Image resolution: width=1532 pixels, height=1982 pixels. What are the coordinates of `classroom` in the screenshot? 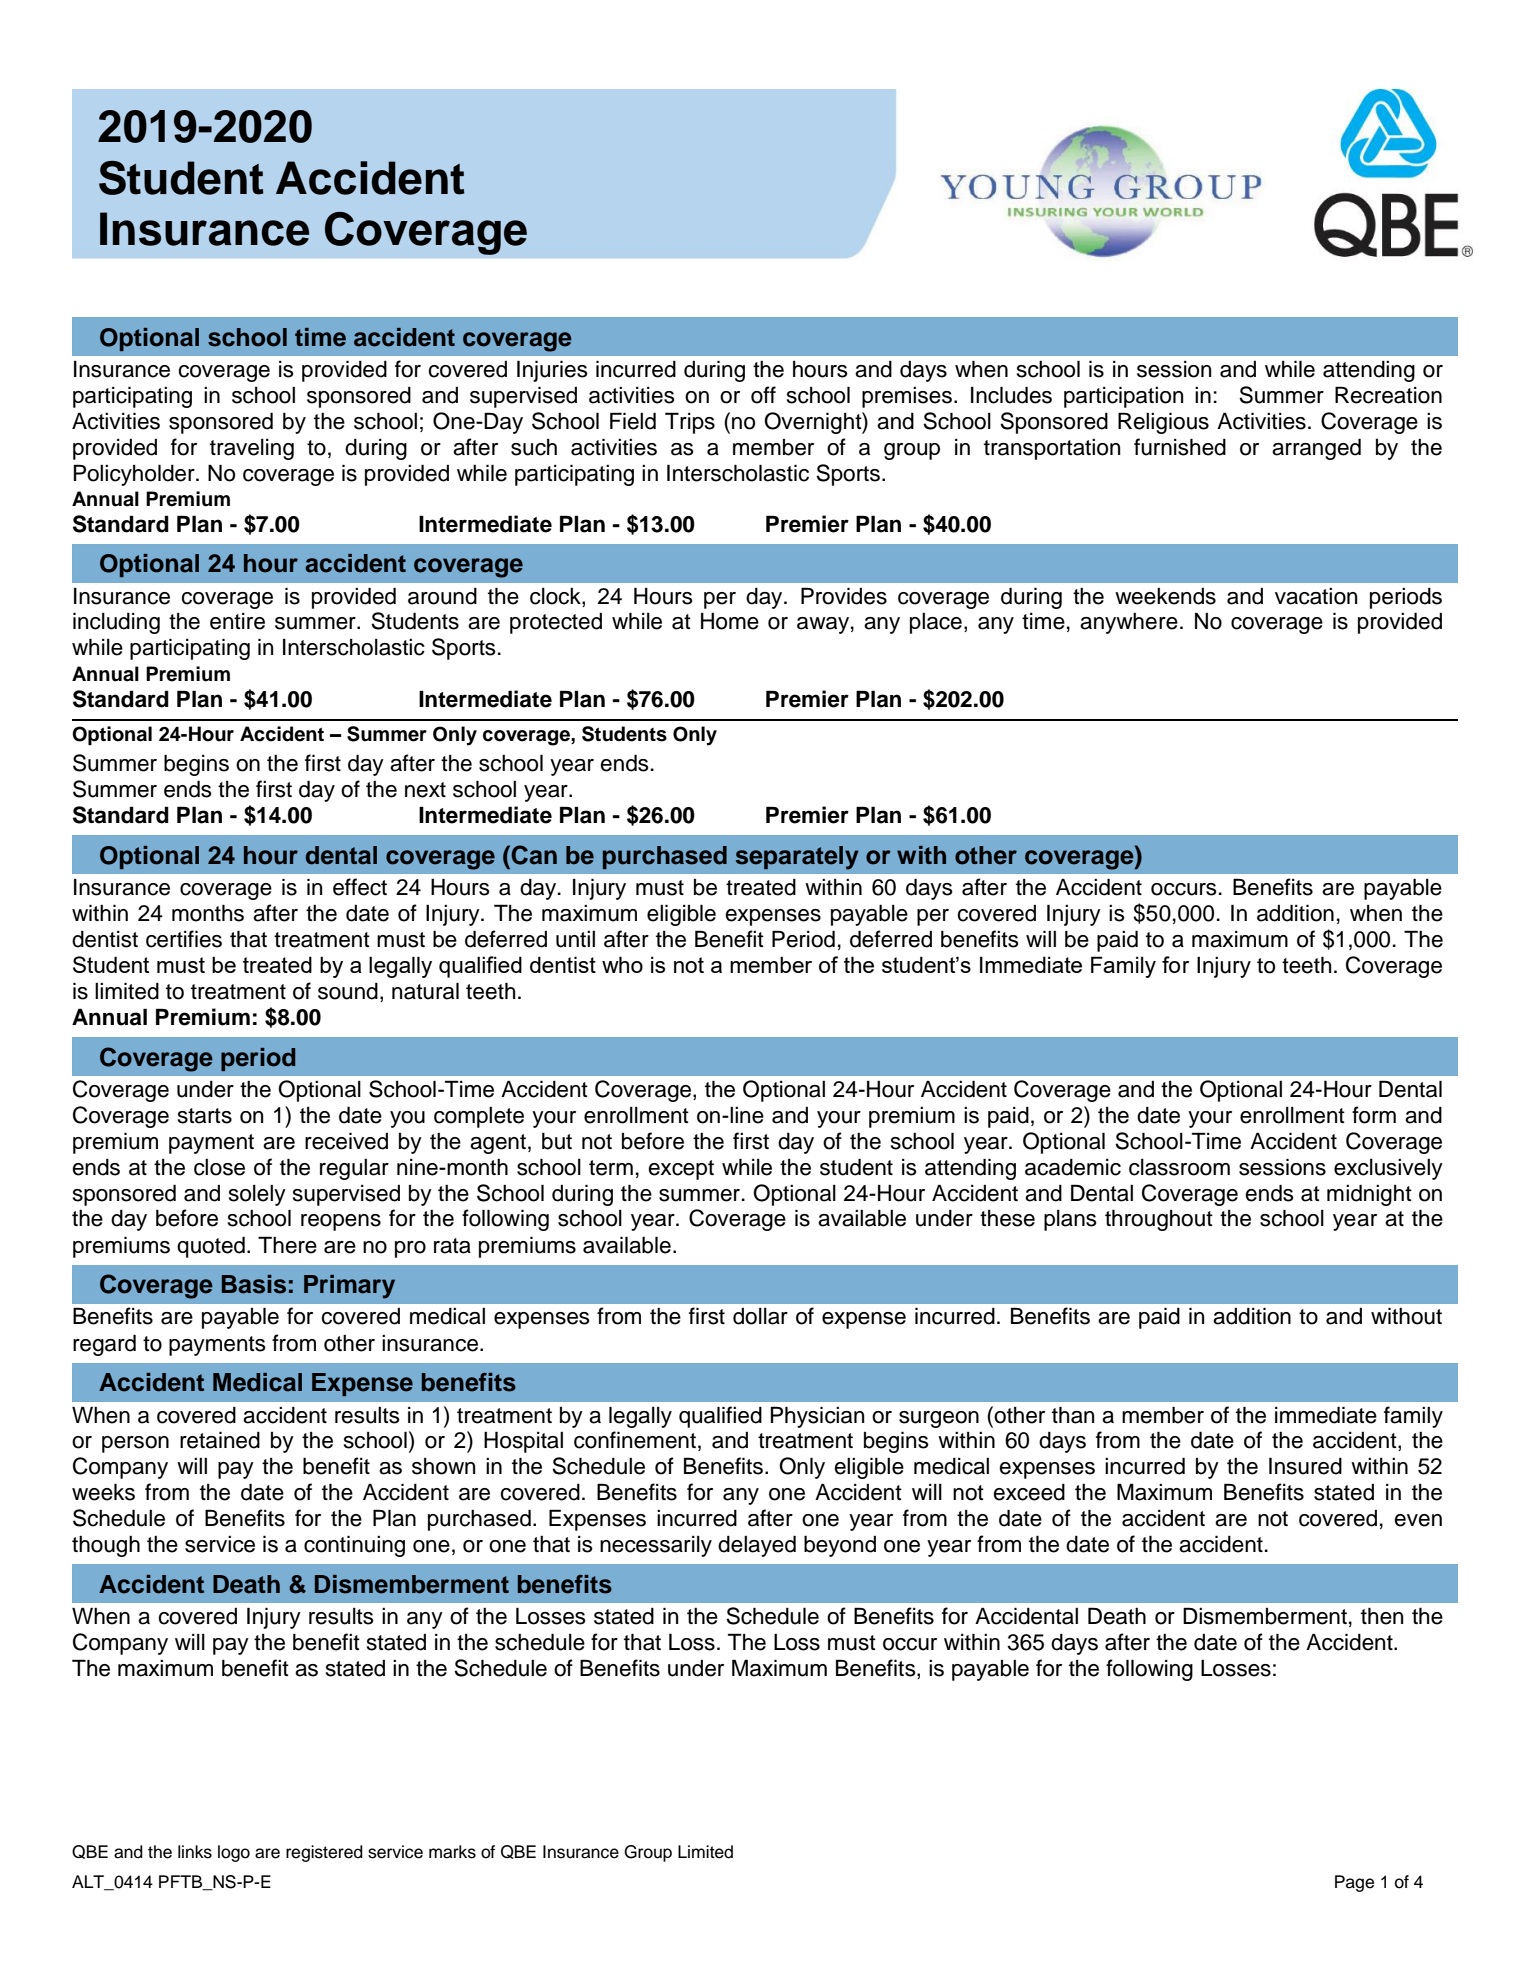 It's located at (1179, 1167).
